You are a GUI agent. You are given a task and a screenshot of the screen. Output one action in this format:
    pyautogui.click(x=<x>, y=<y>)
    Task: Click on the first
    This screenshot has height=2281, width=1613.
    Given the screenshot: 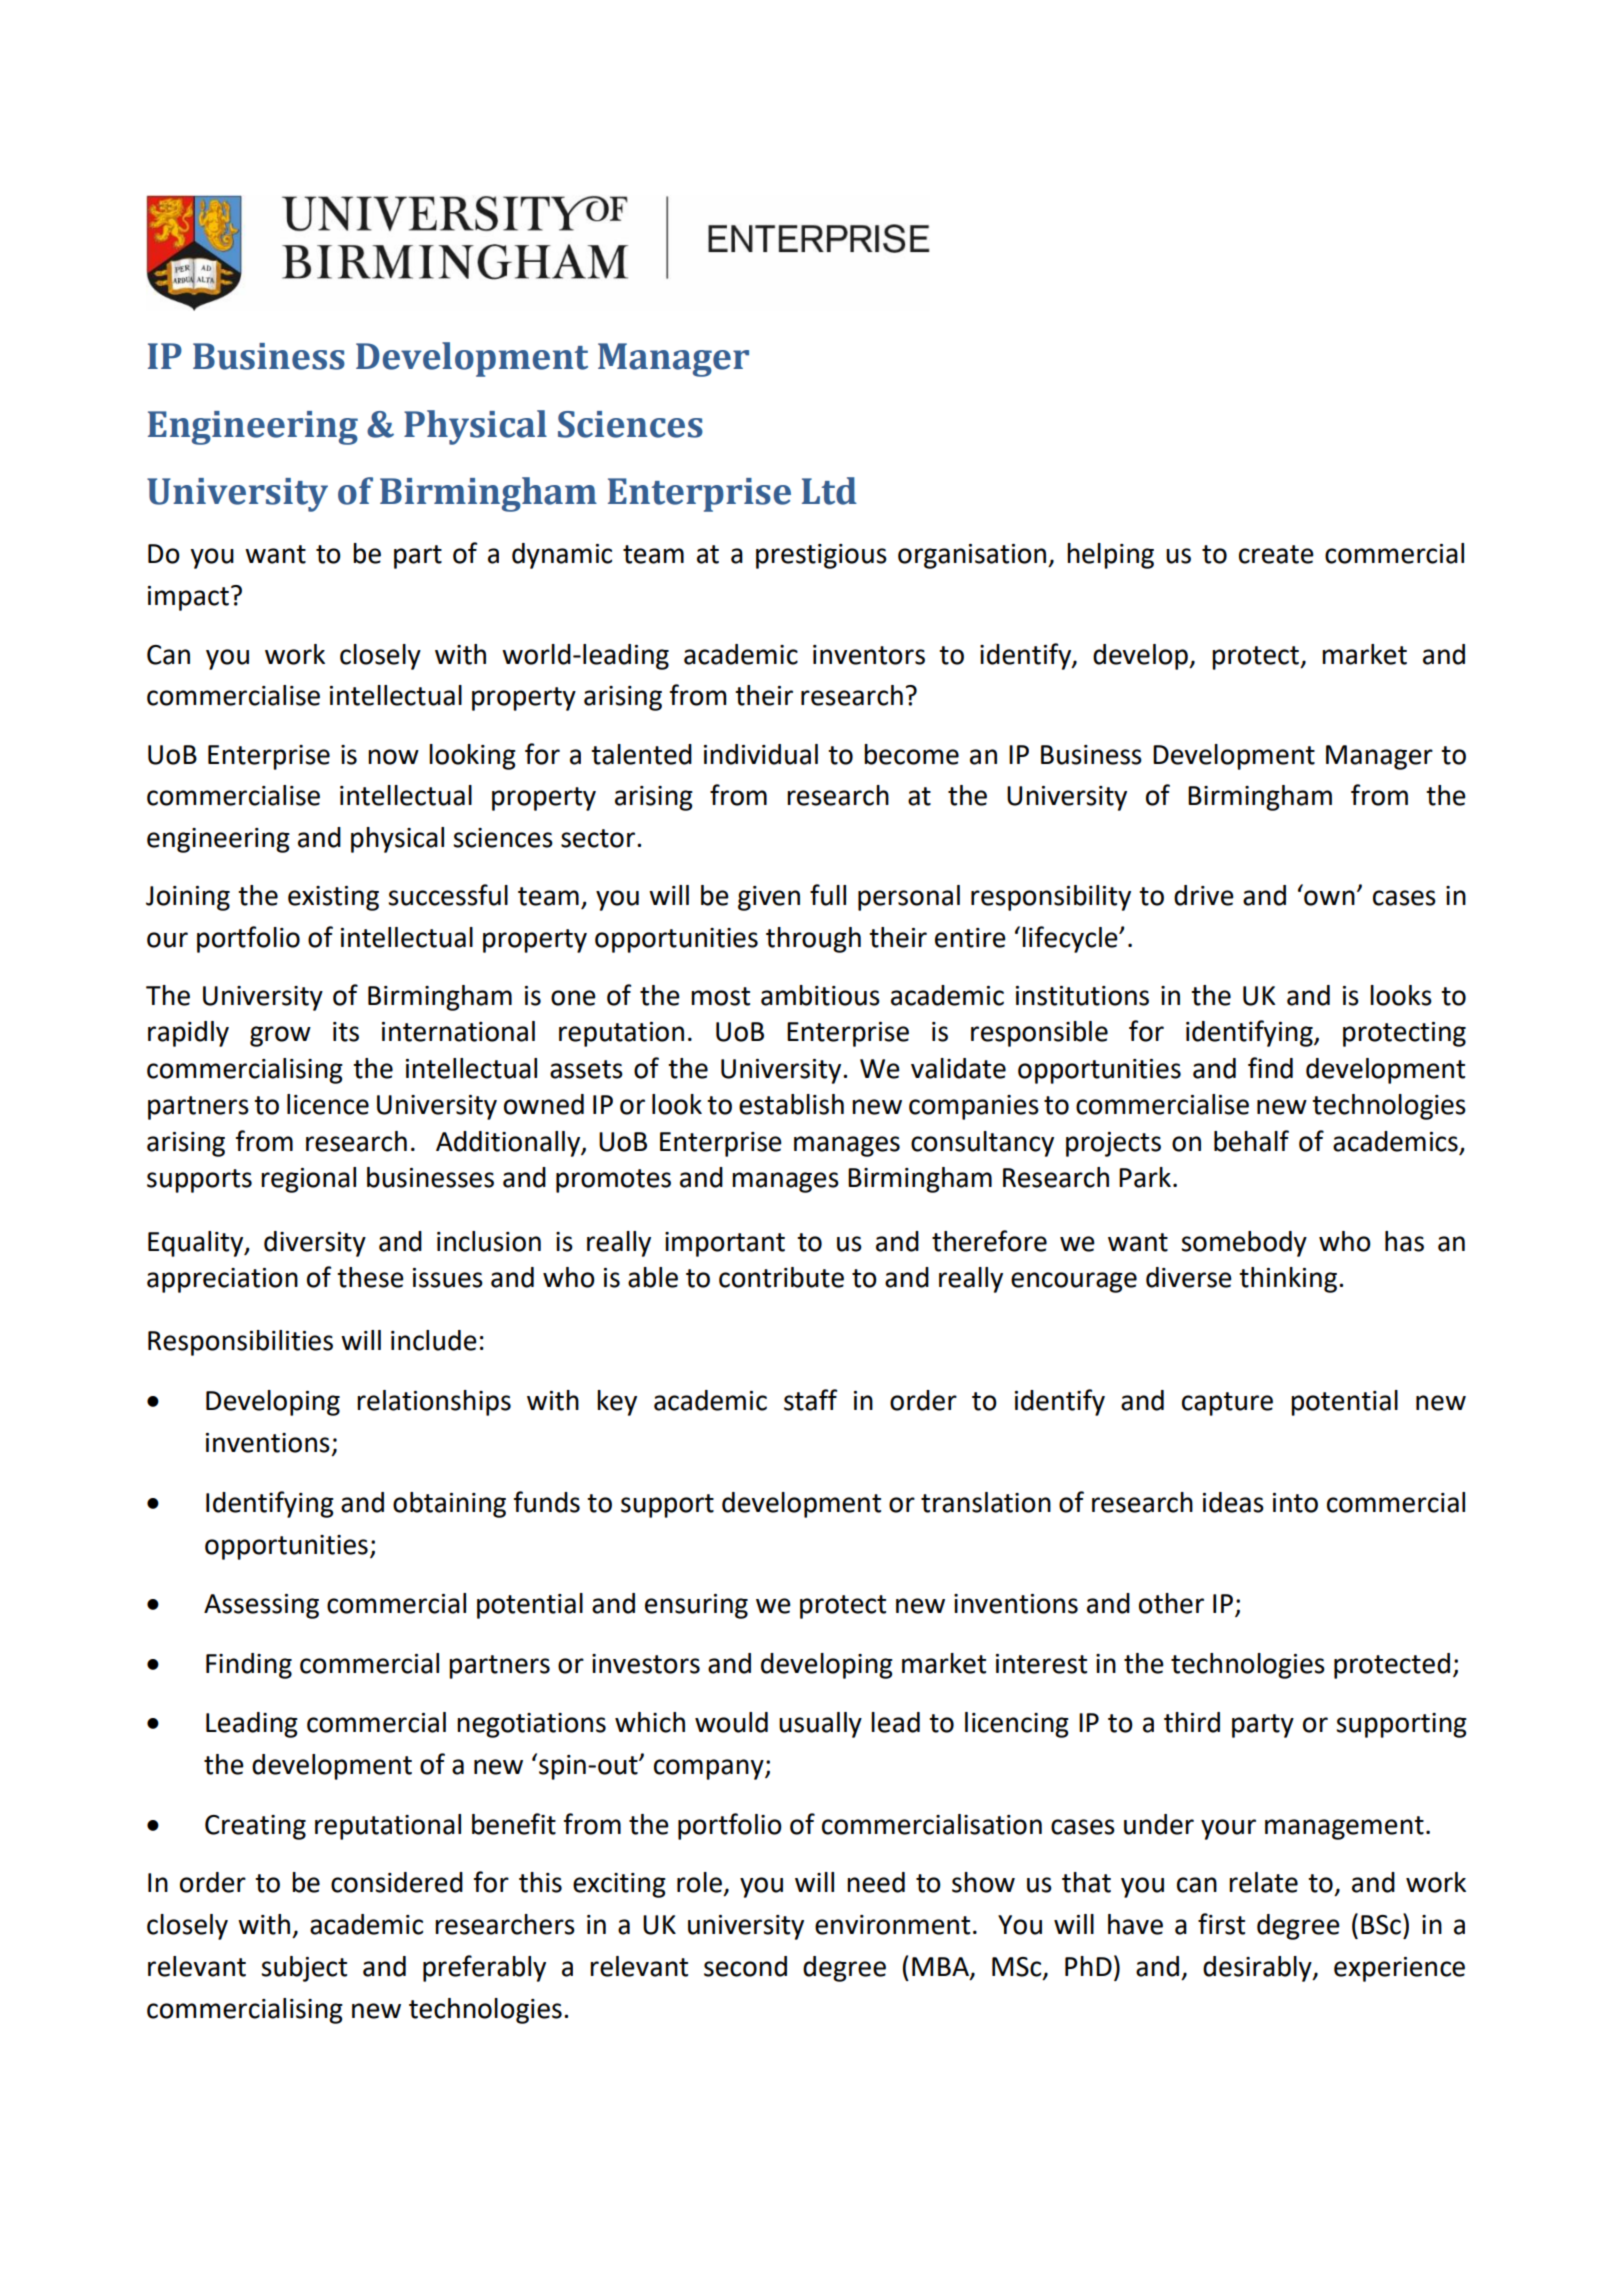 What is the action you would take?
    pyautogui.click(x=1221, y=1924)
